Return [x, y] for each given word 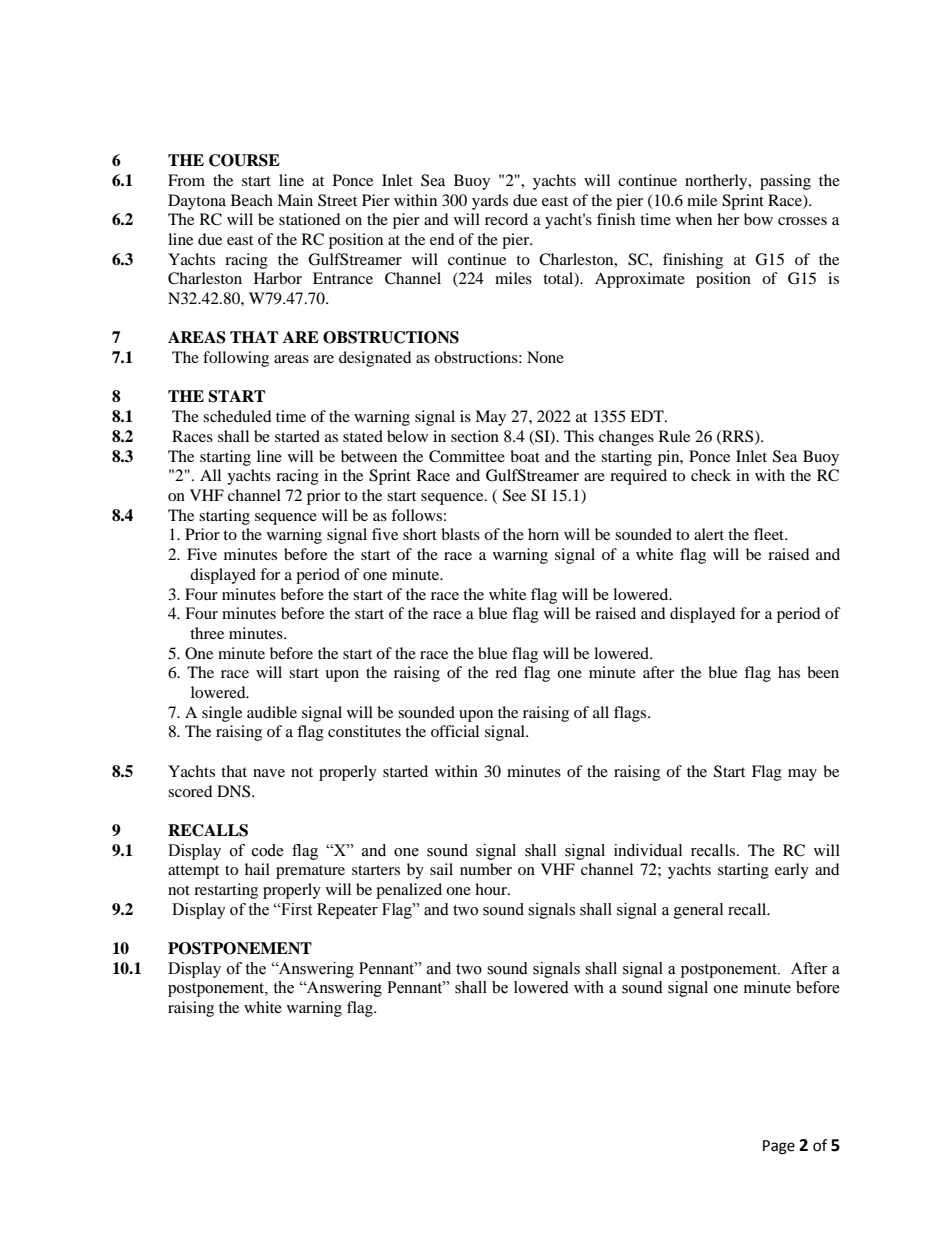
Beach [252, 200]
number [486, 869]
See [514, 495]
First [295, 909]
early [792, 871]
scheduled [237, 416]
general [698, 911]
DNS [235, 791]
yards [490, 202]
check [711, 475]
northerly [717, 182]
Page [779, 1147]
